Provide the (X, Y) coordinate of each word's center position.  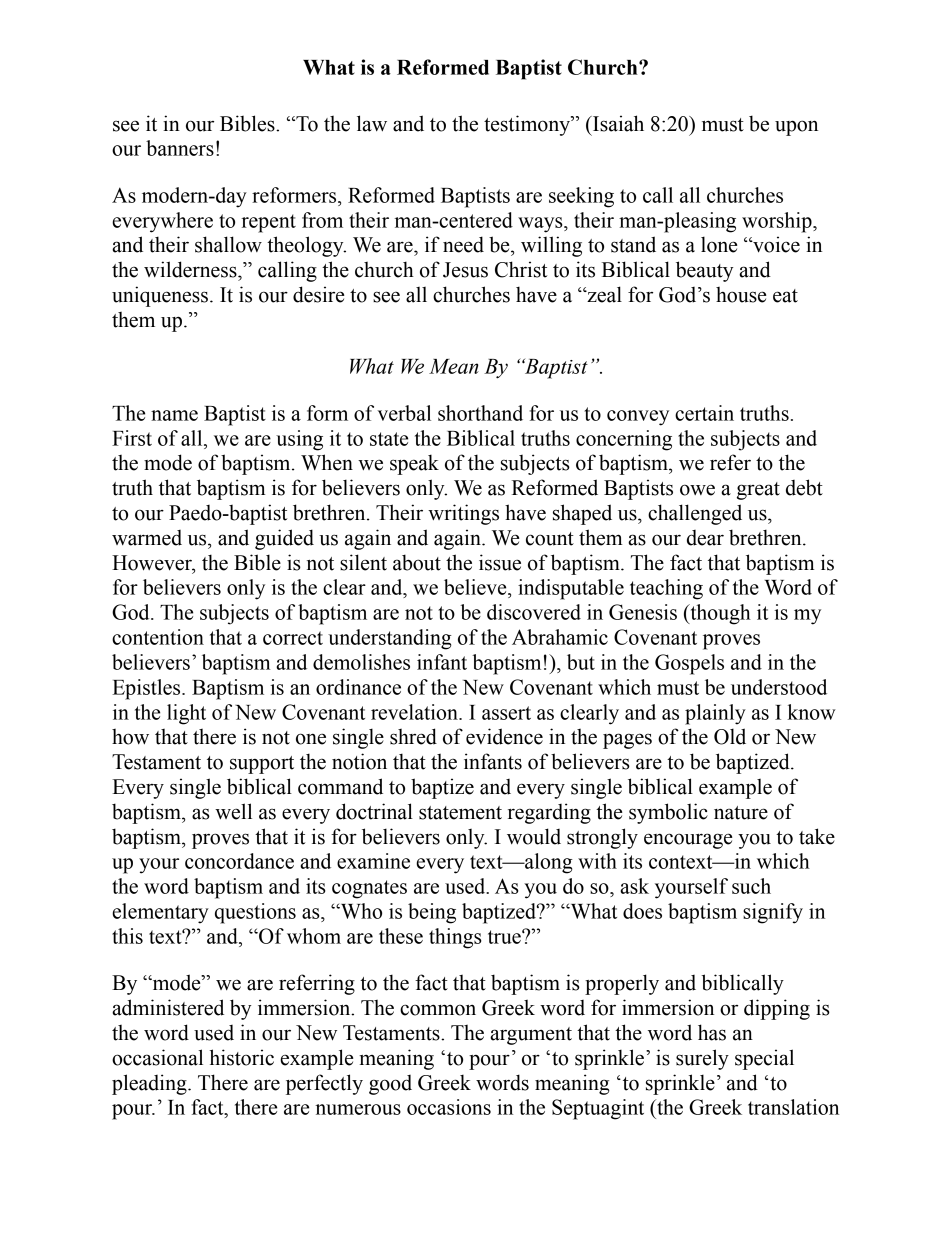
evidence (504, 736)
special (764, 1059)
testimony (528, 125)
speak (414, 464)
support (262, 765)
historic (242, 1057)
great (758, 491)
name (174, 415)
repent (268, 223)
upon (796, 128)
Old (730, 736)
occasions (449, 1107)
